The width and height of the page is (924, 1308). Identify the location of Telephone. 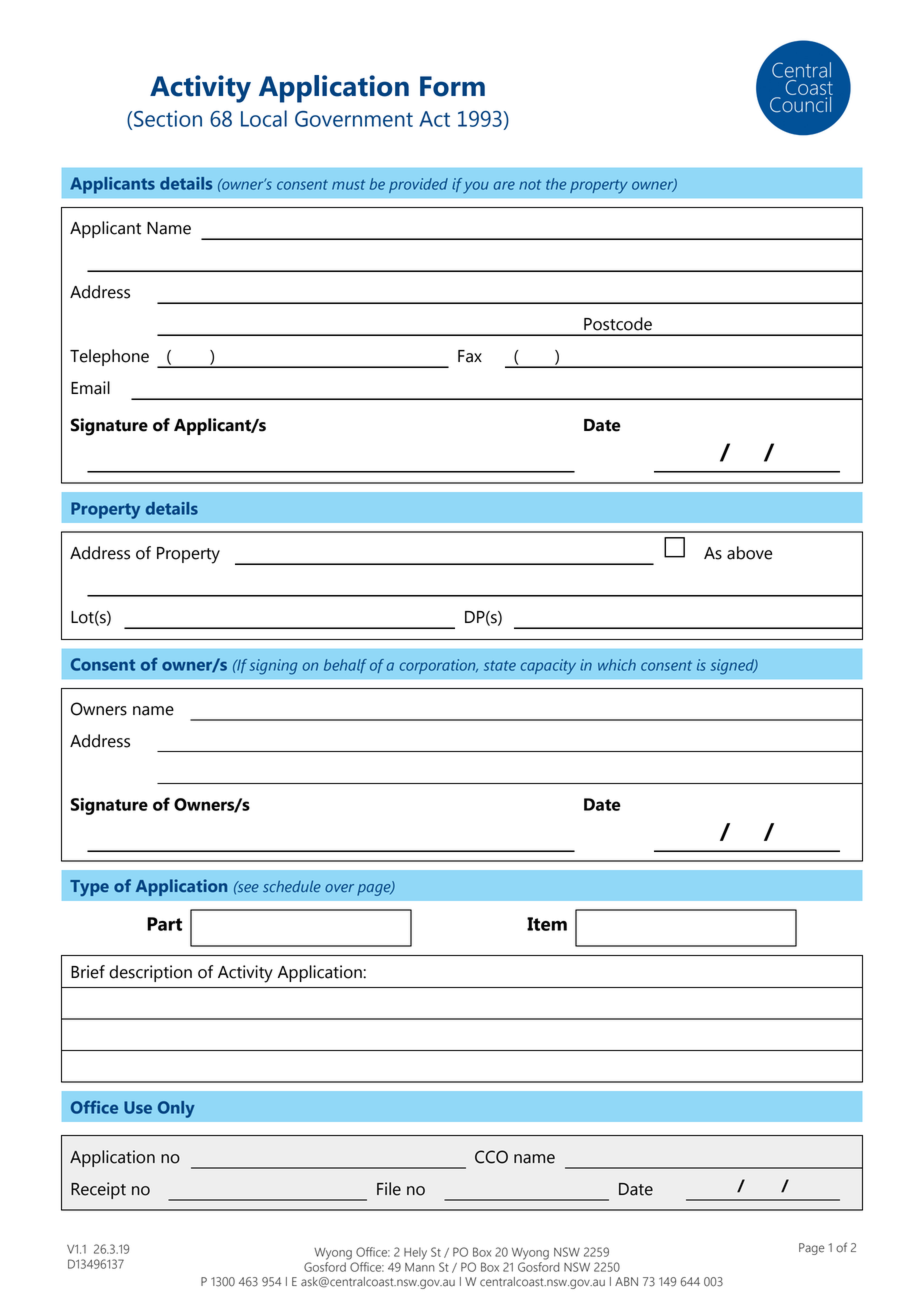
(109, 357).
